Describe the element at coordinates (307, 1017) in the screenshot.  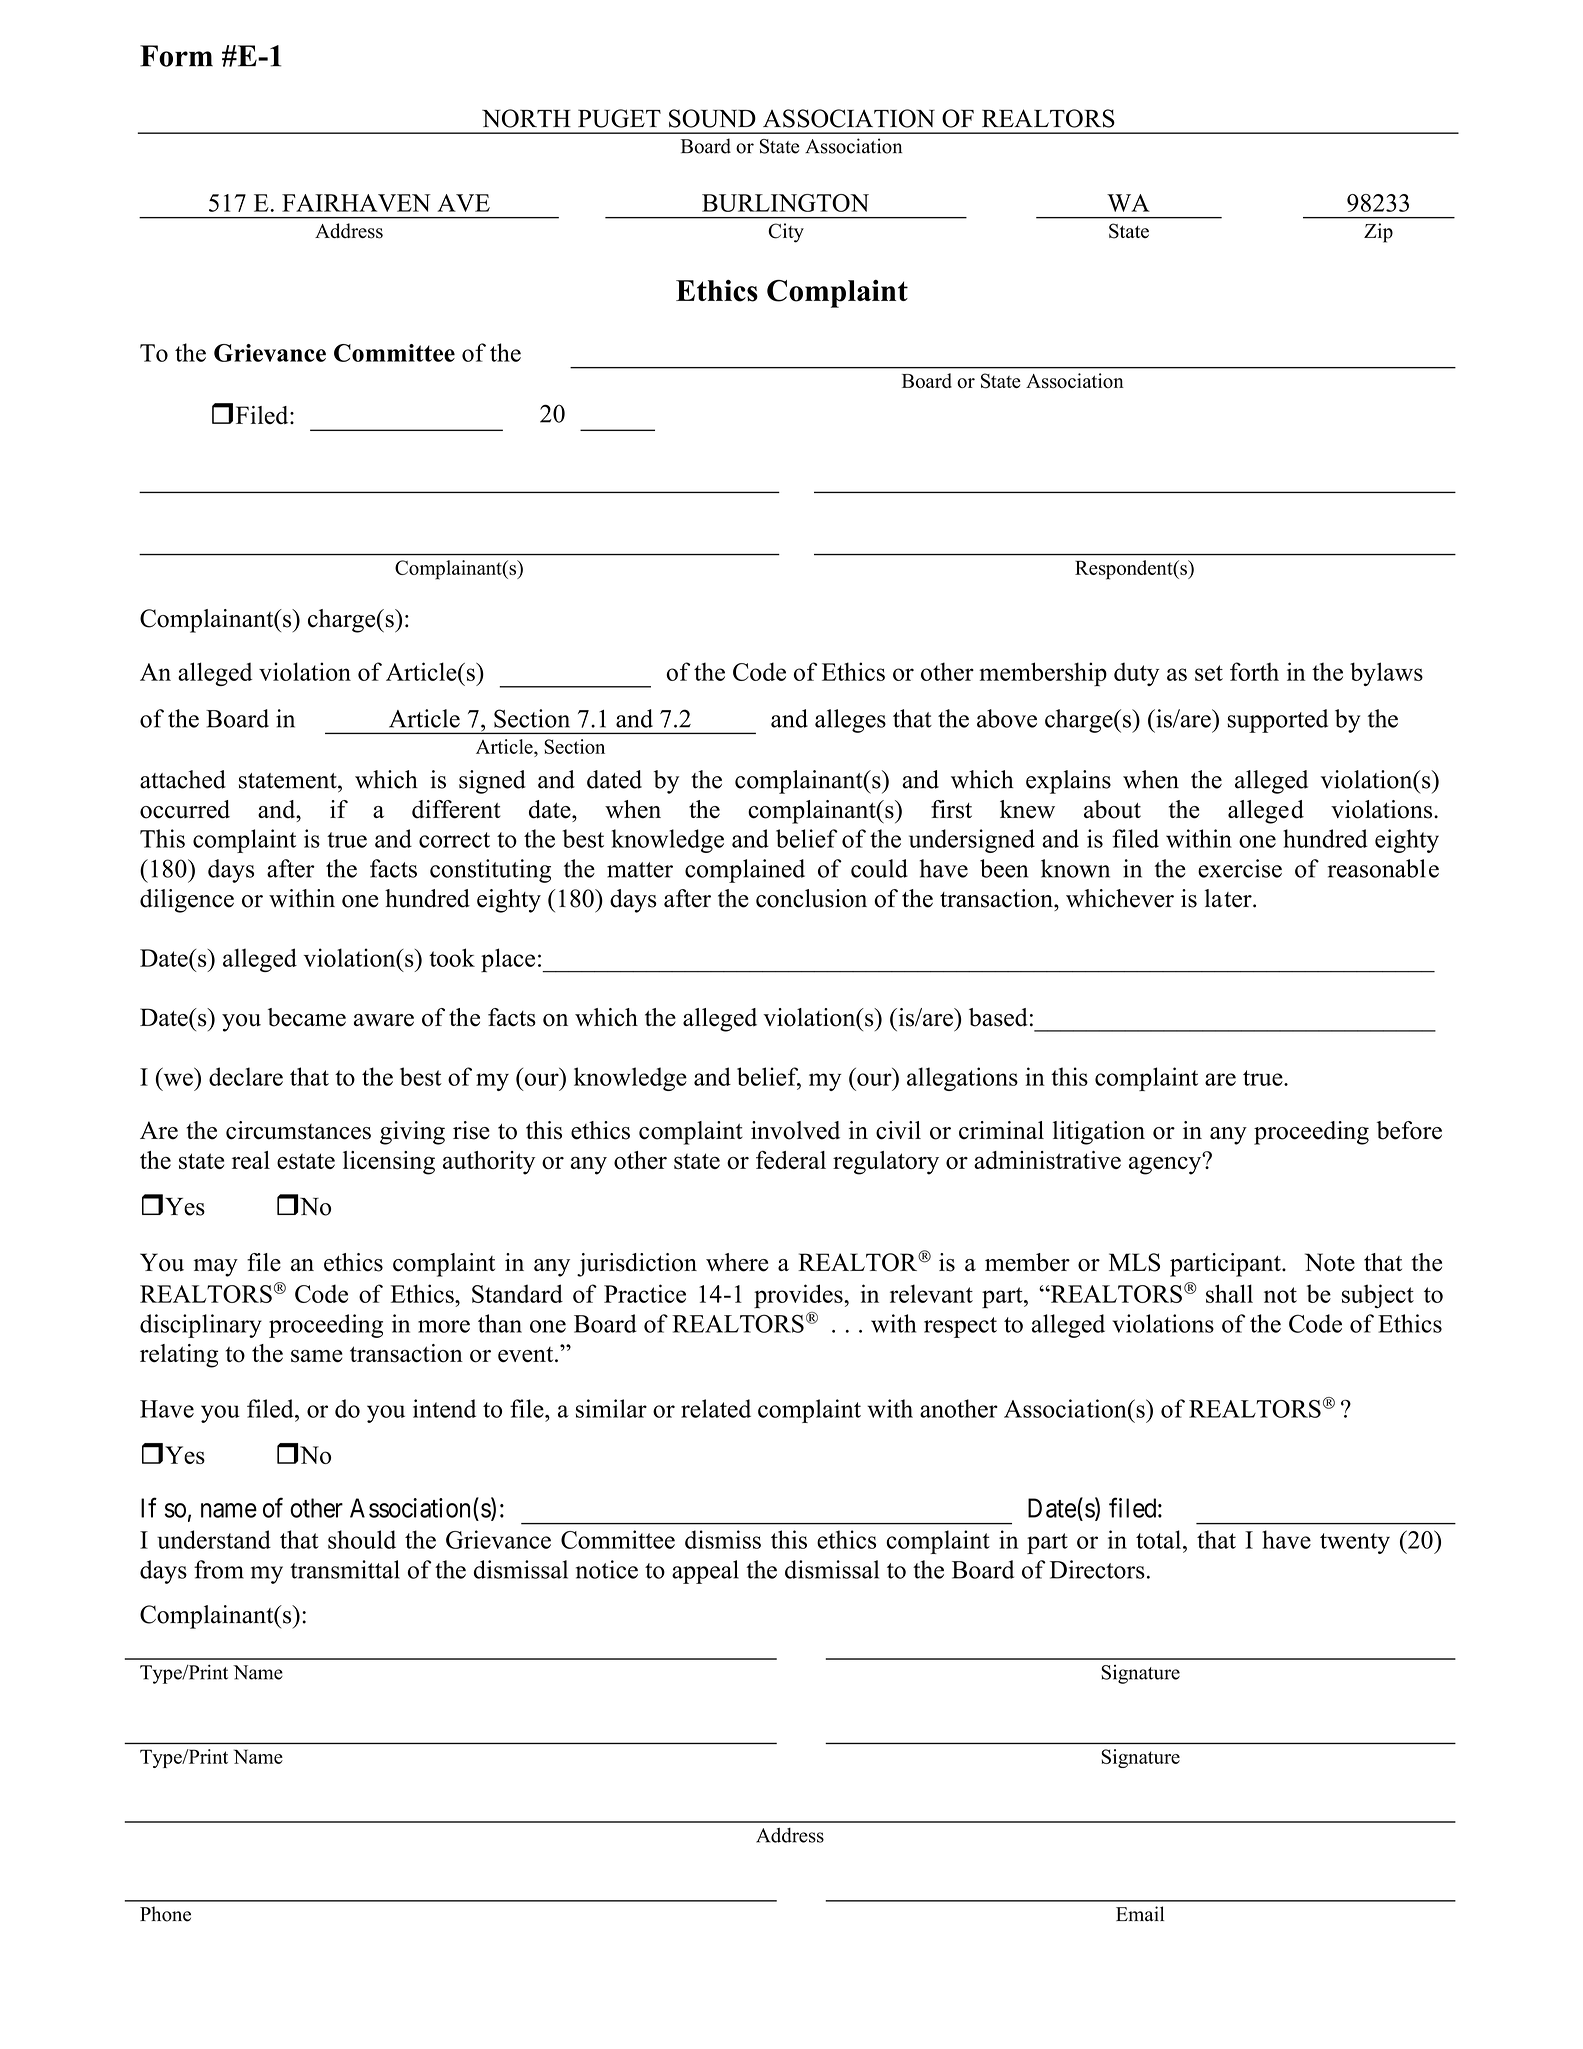
I see `became` at that location.
